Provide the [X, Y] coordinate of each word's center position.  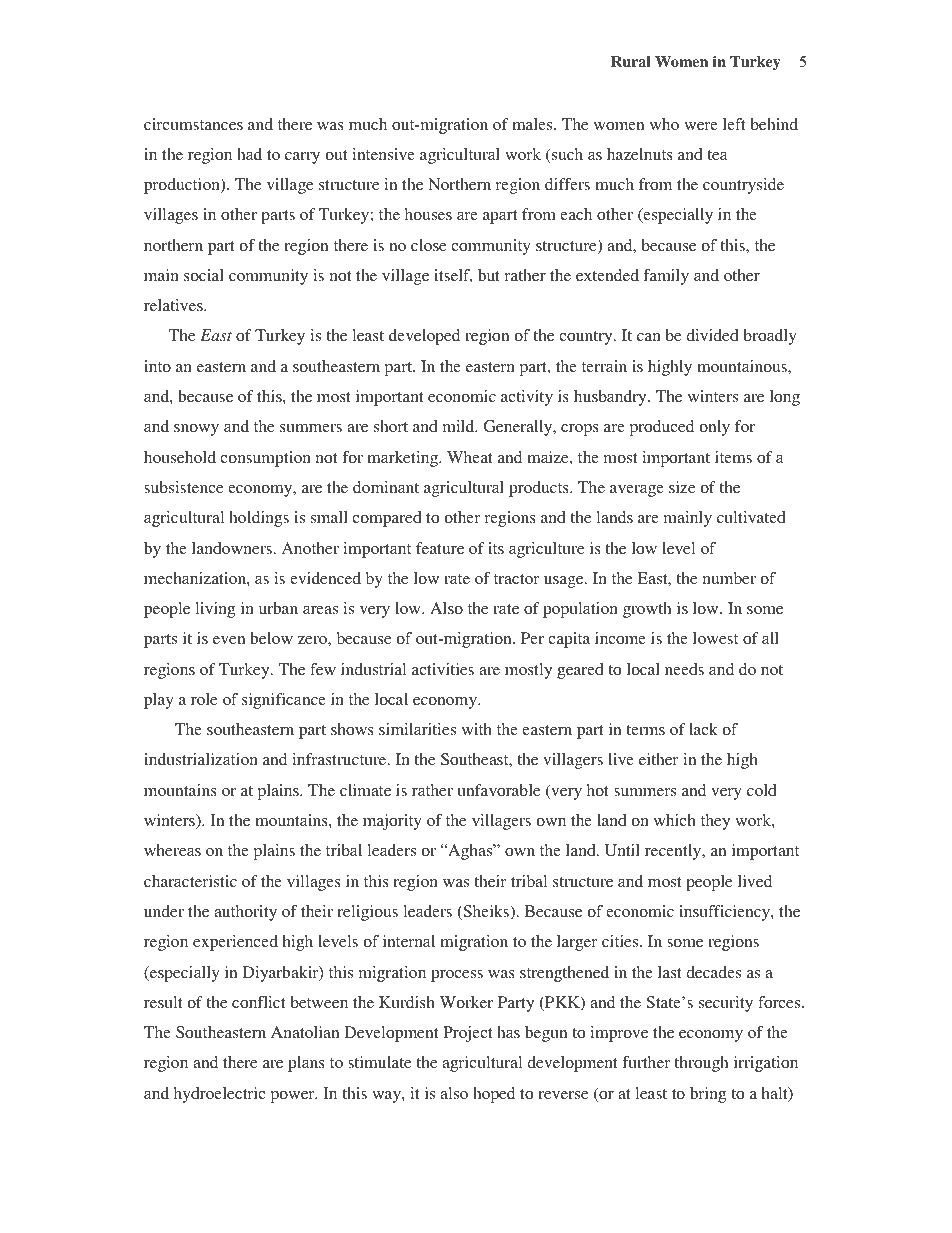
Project [467, 1034]
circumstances [193, 124]
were [701, 126]
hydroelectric [220, 1095]
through [701, 1064]
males [533, 124]
